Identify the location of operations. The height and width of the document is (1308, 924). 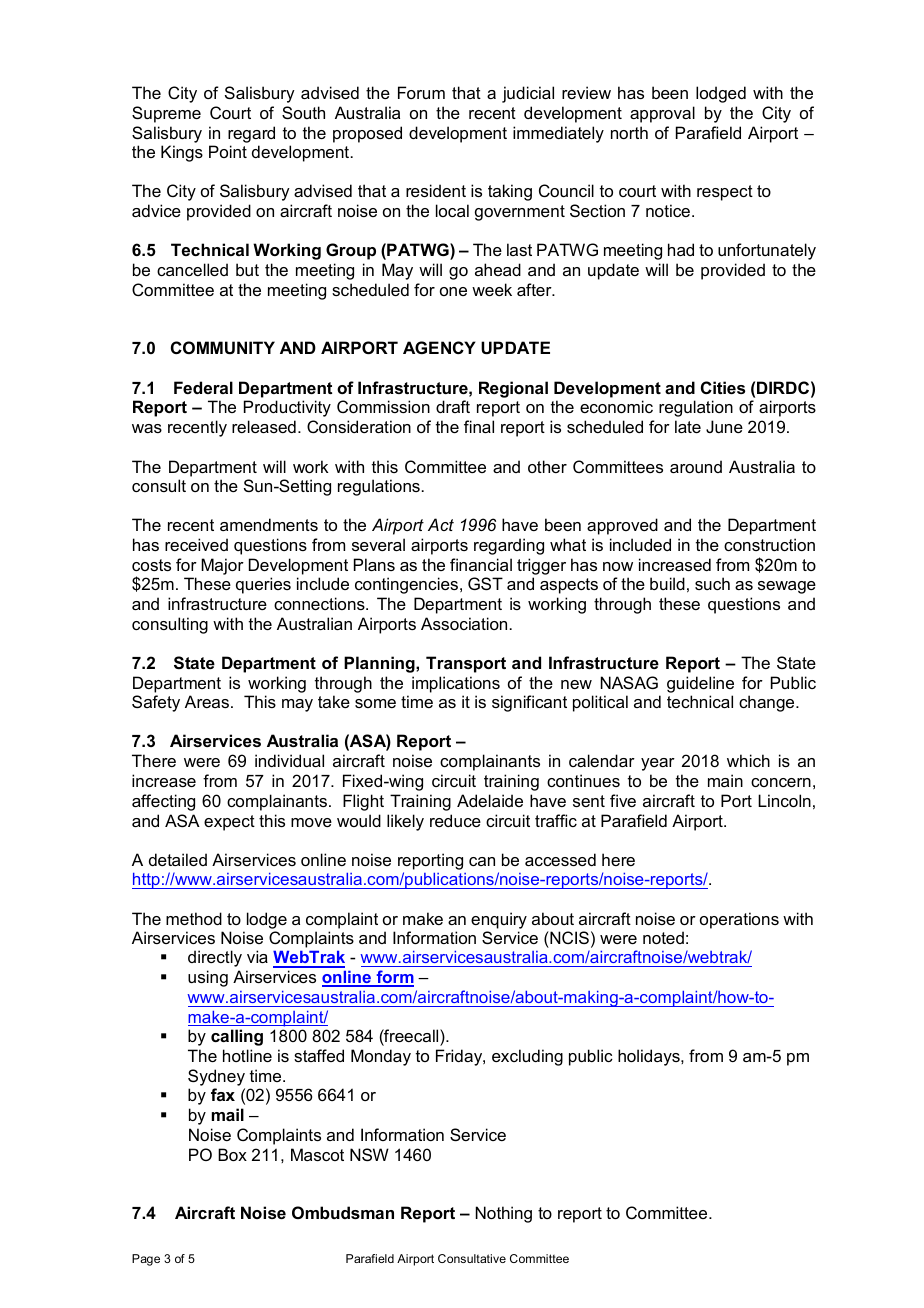
(739, 920).
